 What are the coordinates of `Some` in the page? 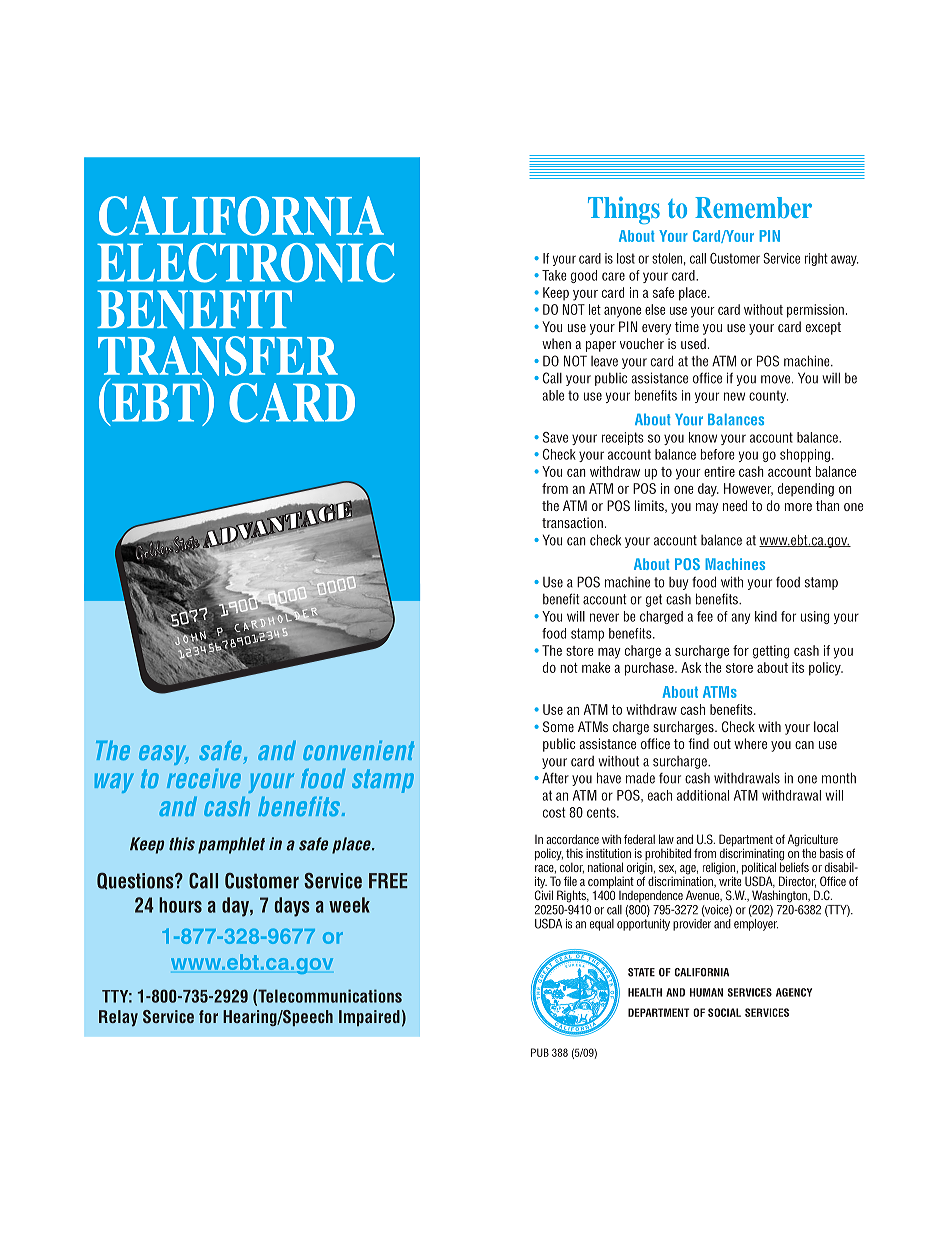 It's located at (558, 726).
